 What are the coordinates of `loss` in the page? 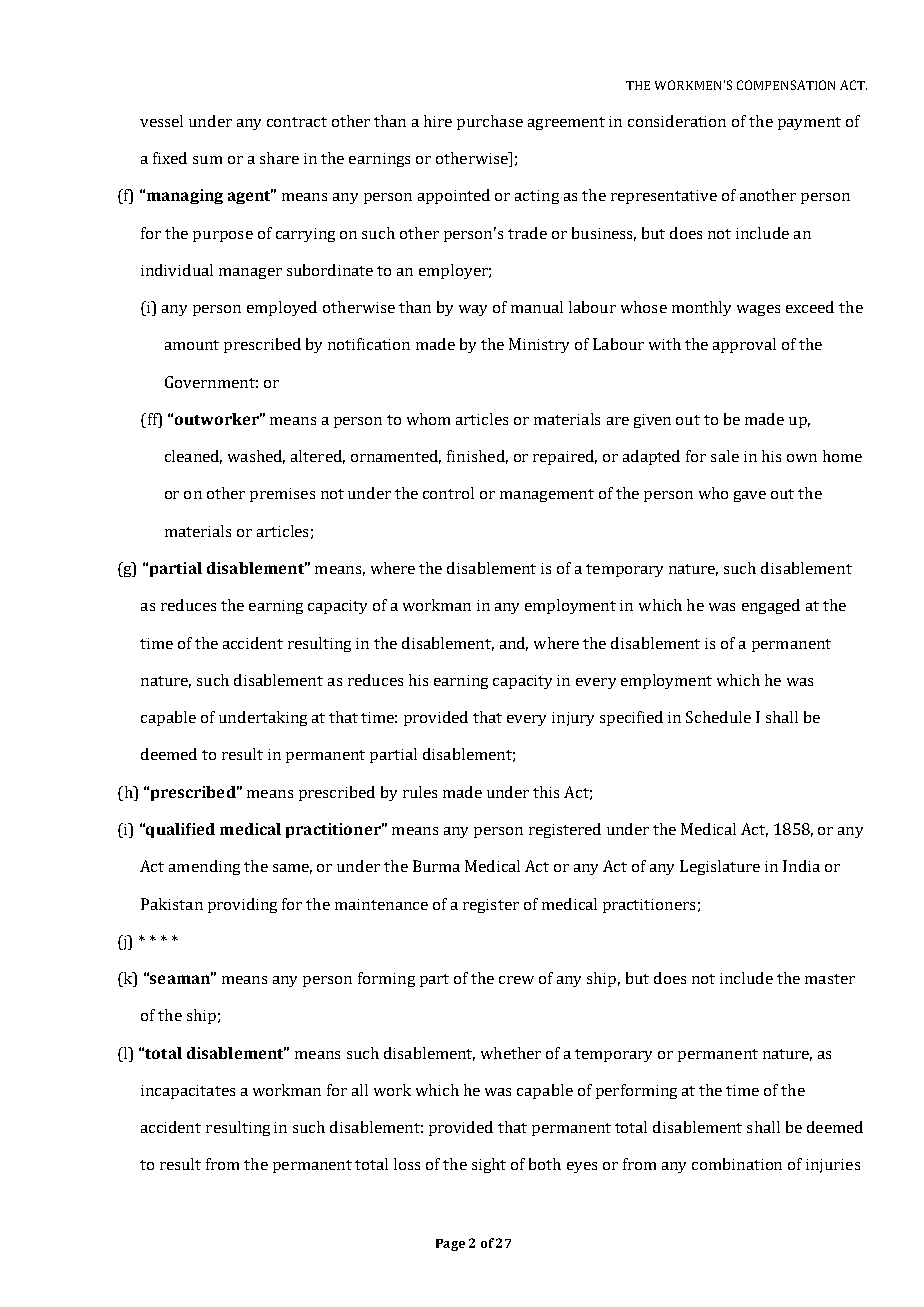 It's located at (407, 1164).
